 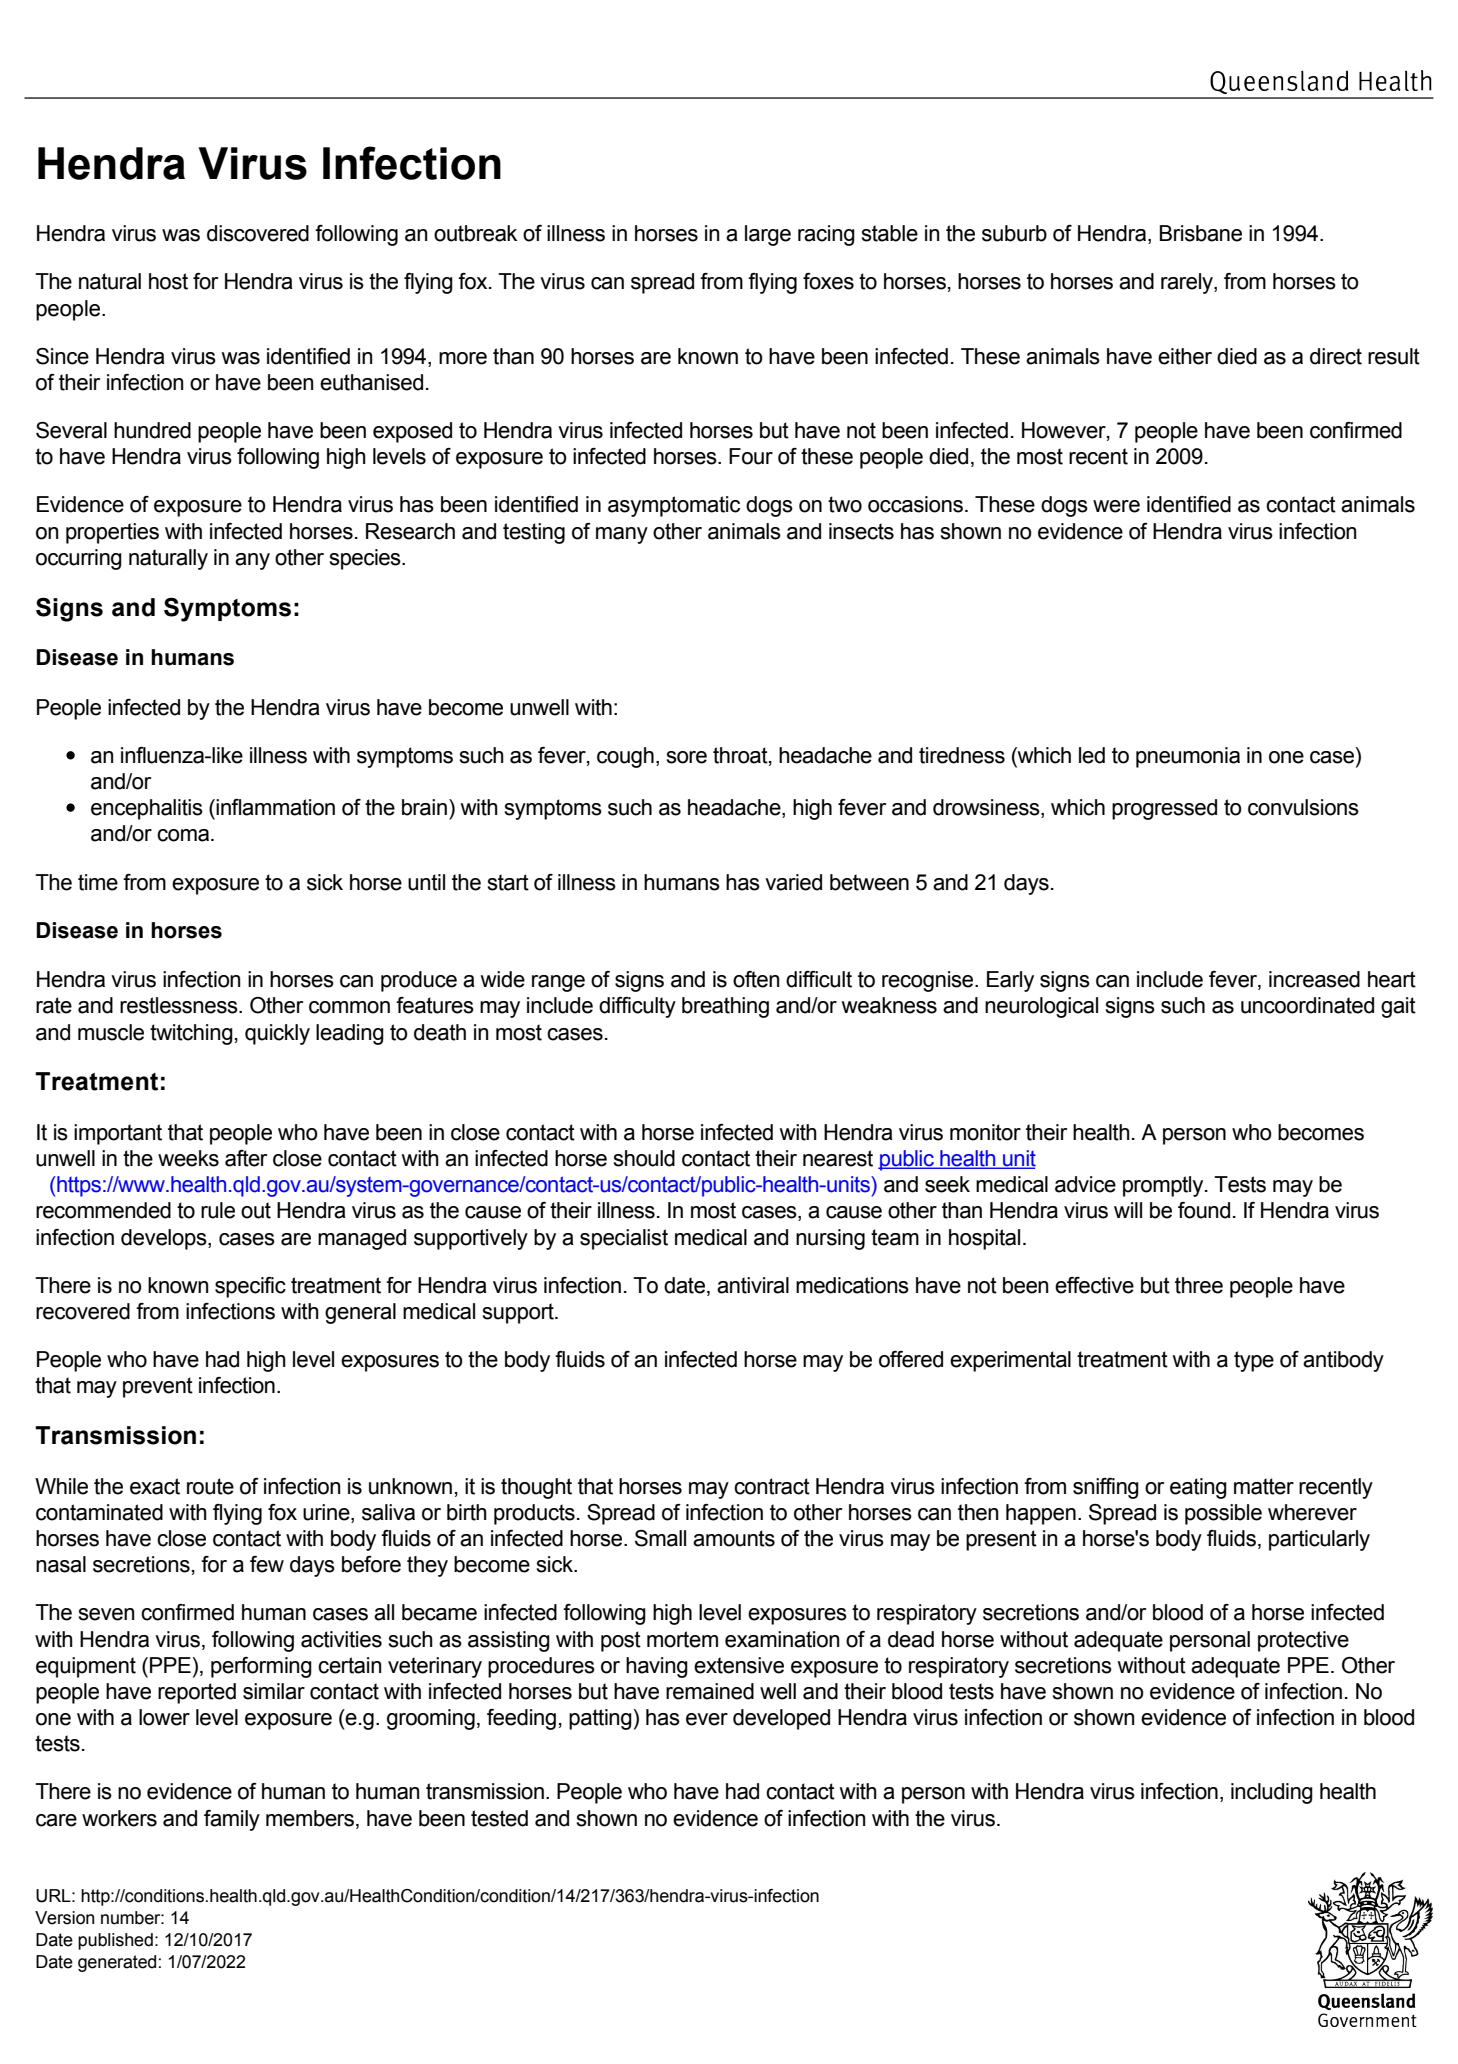 What do you see at coordinates (768, 235) in the screenshot?
I see `large` at bounding box center [768, 235].
